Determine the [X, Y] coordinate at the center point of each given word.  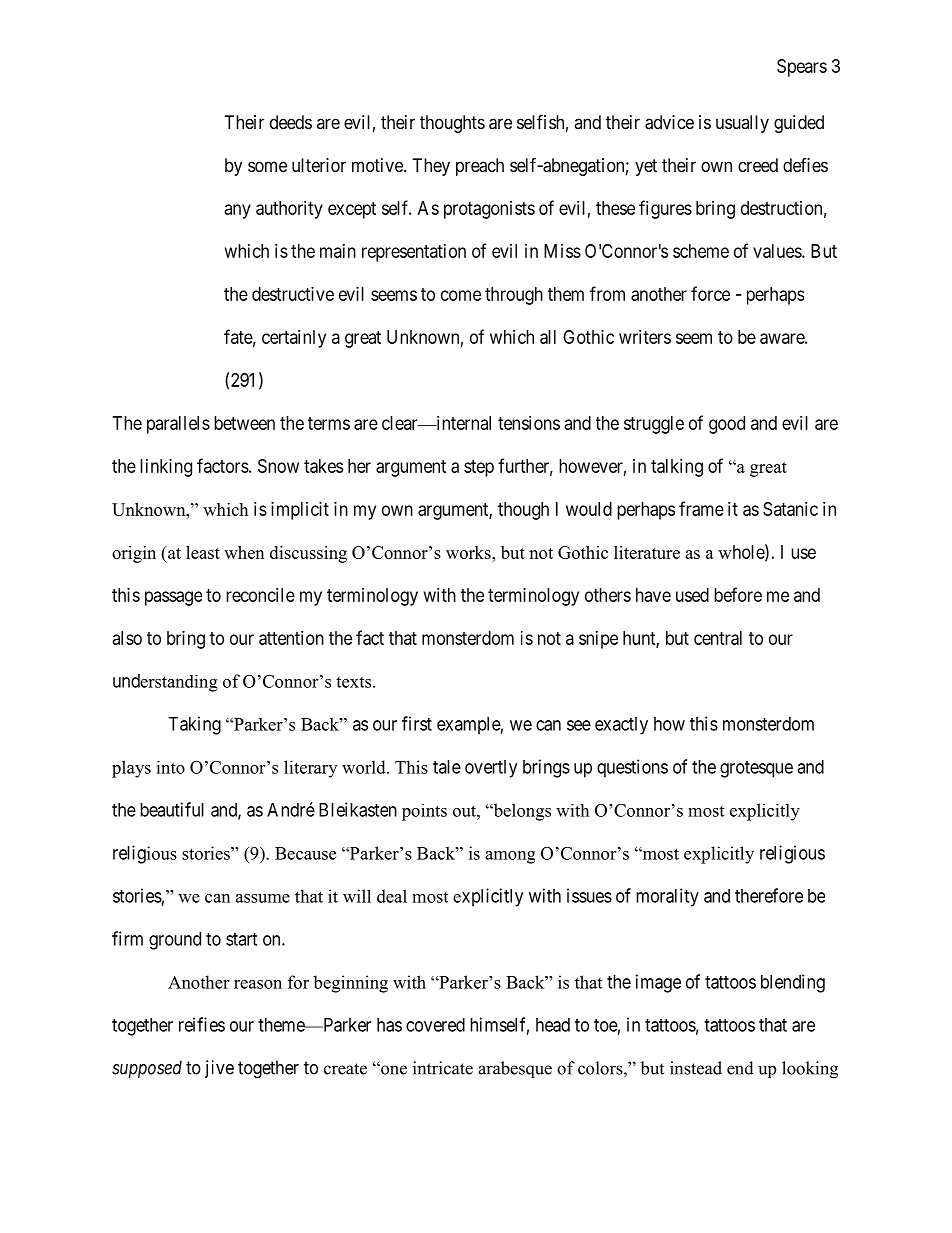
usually [742, 124]
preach [480, 167]
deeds [291, 122]
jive [219, 1069]
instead [696, 1068]
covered [435, 1025]
